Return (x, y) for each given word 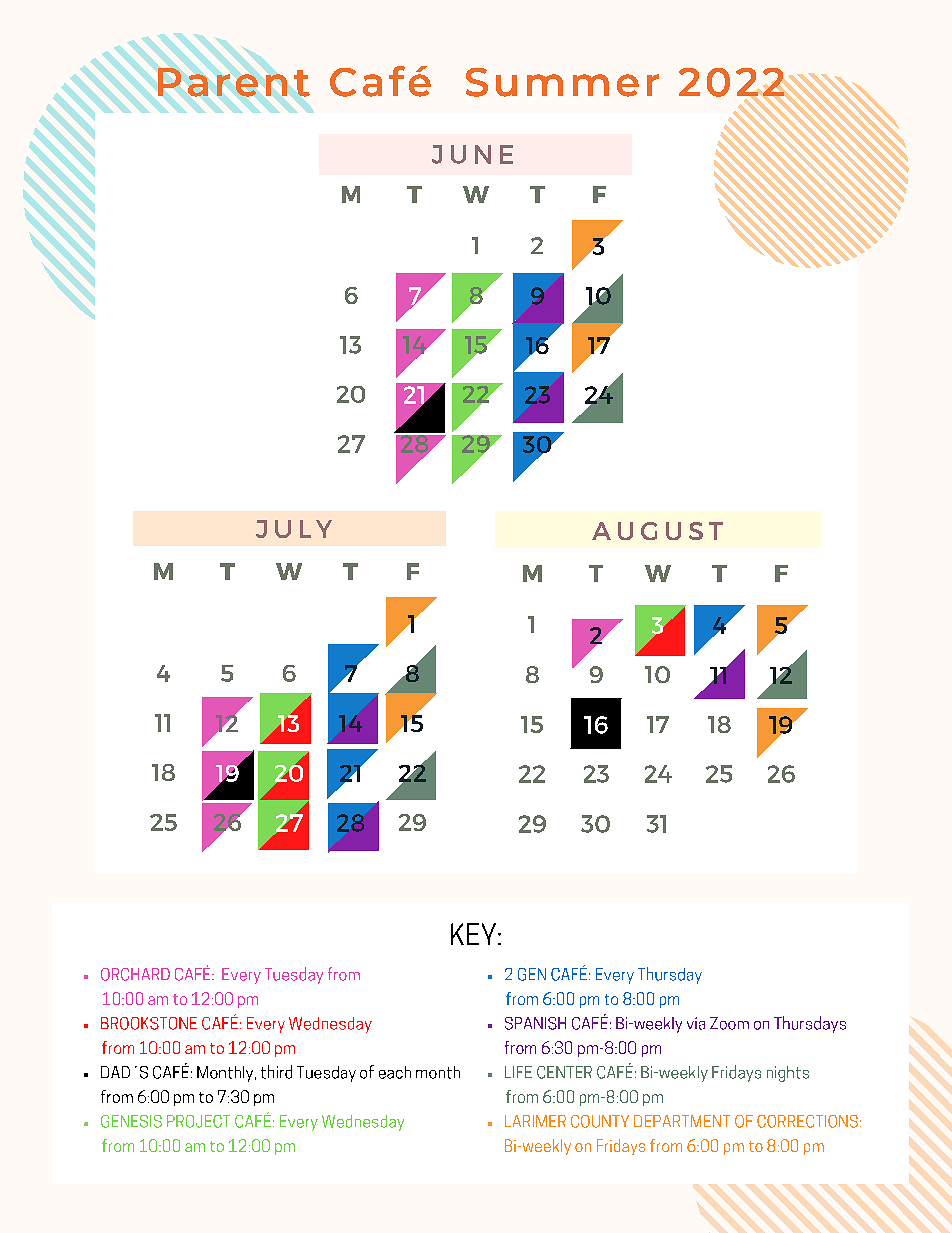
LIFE (518, 1072)
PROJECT (198, 1121)
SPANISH (535, 1023)
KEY (475, 934)
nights (788, 1074)
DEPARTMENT (682, 1121)
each (395, 1072)
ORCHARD (135, 974)
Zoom (729, 1023)
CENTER (564, 1072)
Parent (234, 82)
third (276, 1072)
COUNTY (600, 1121)
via (696, 1023)
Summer (562, 82)
